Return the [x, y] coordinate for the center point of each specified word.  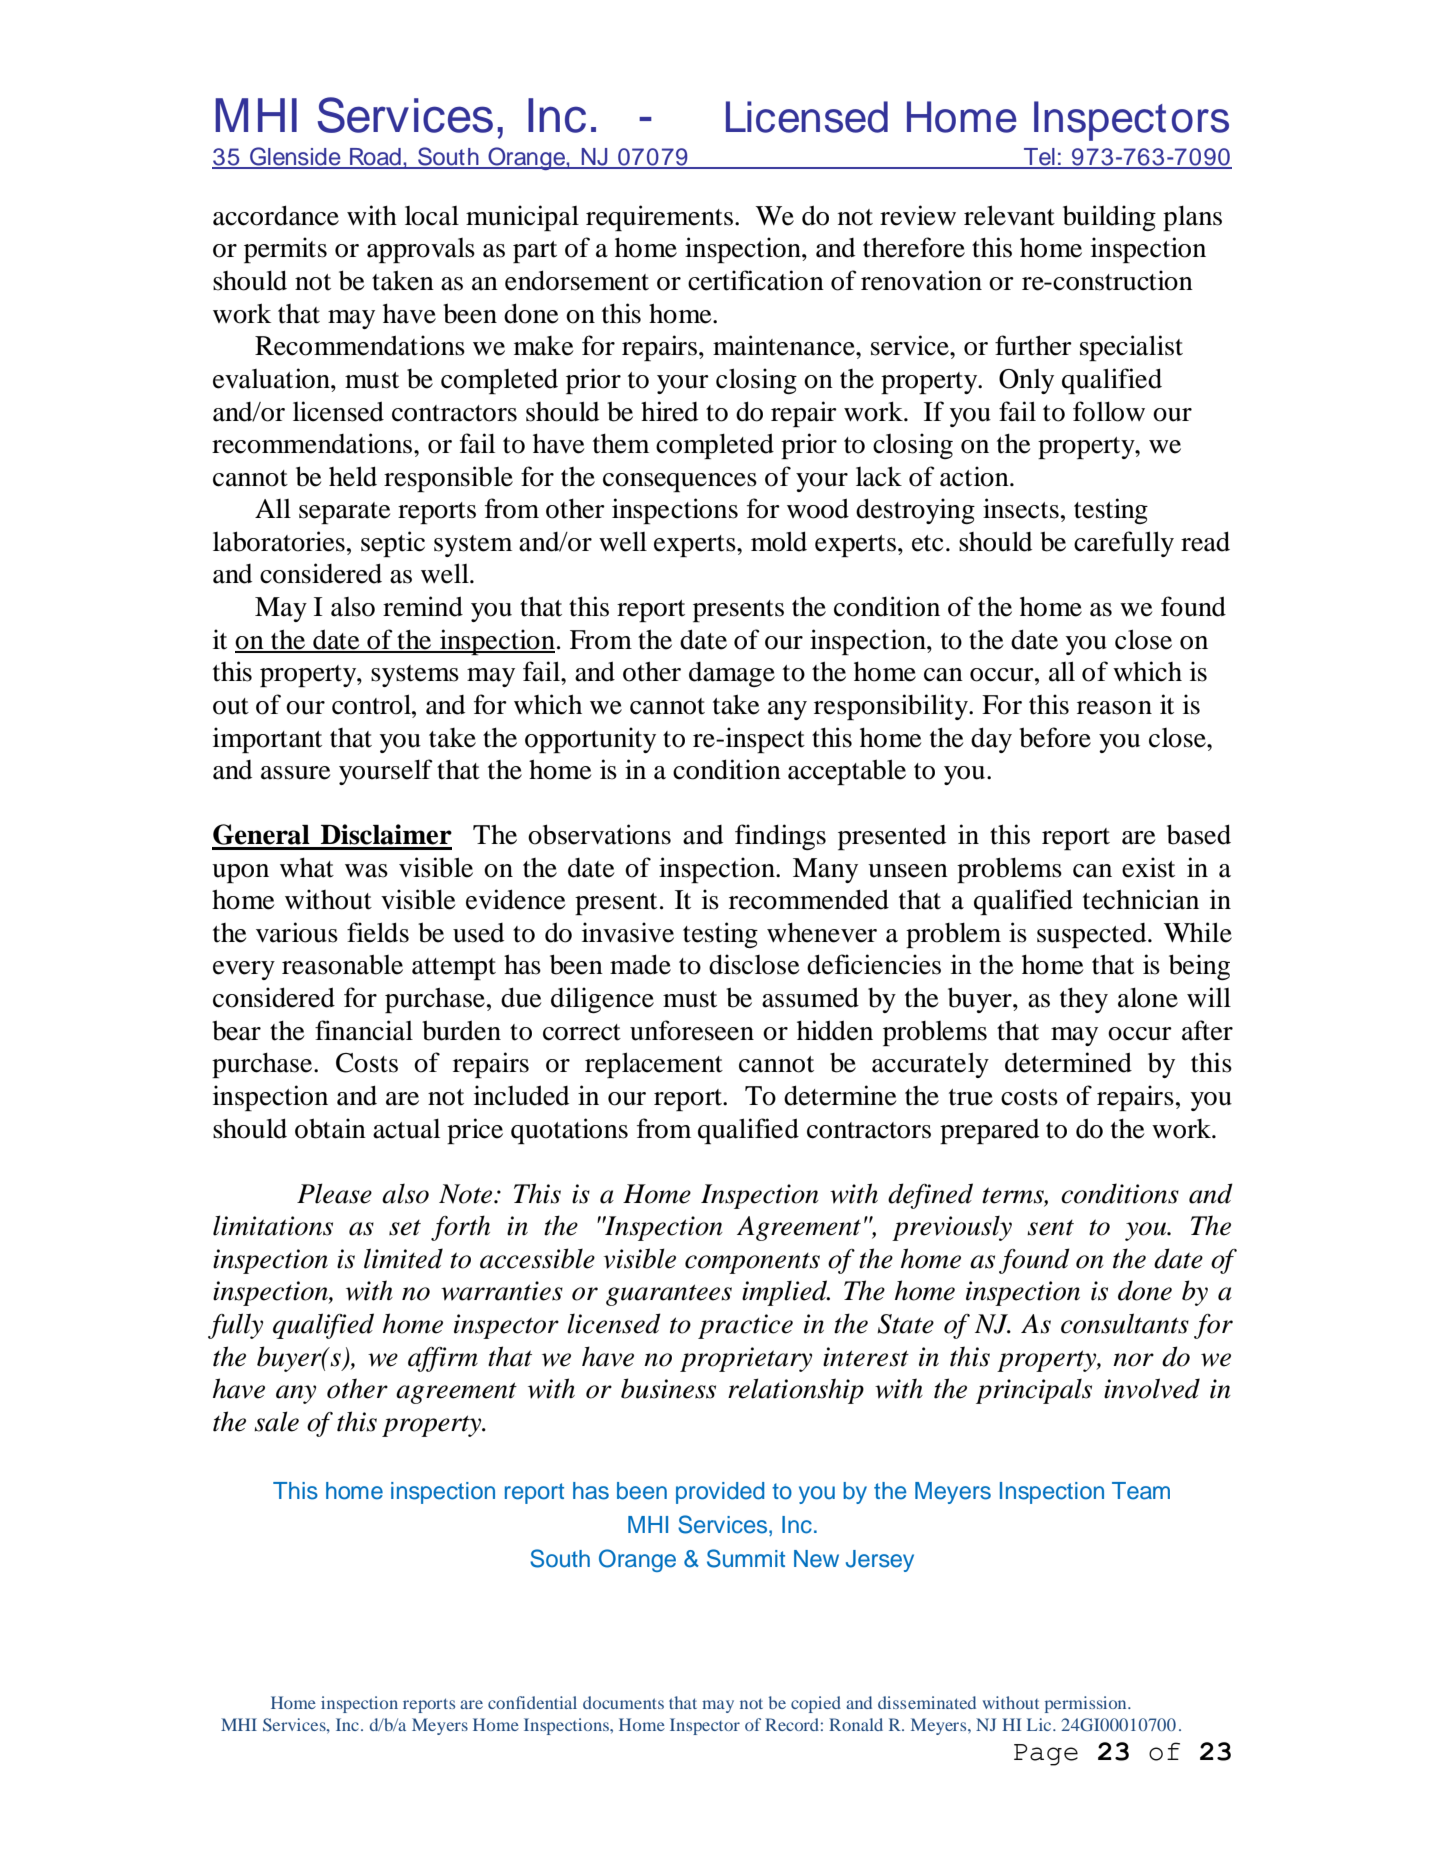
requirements [659, 218]
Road [375, 158]
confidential [532, 1702]
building [1109, 218]
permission [1087, 1704]
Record [792, 1724]
